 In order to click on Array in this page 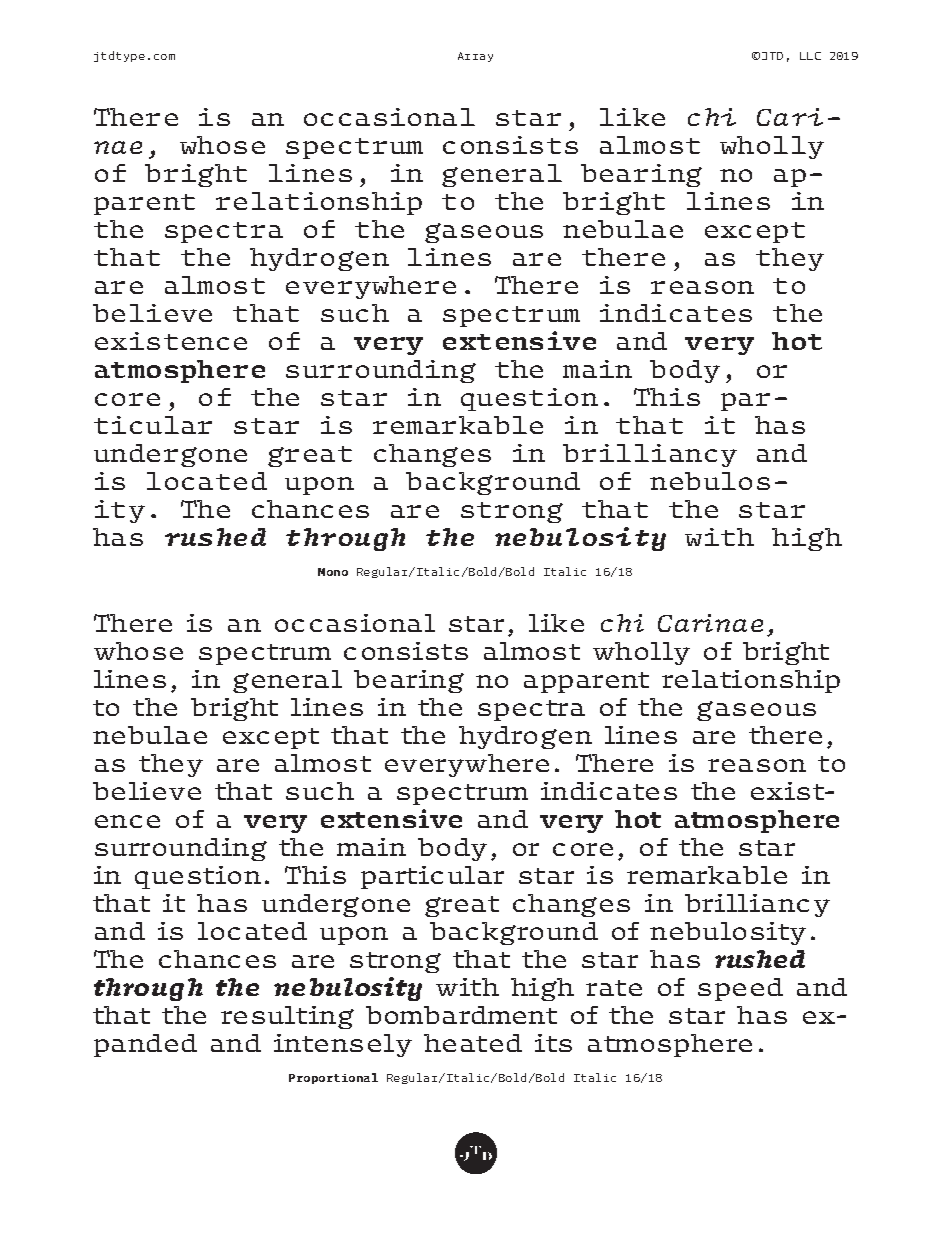, I will do `click(475, 57)`.
